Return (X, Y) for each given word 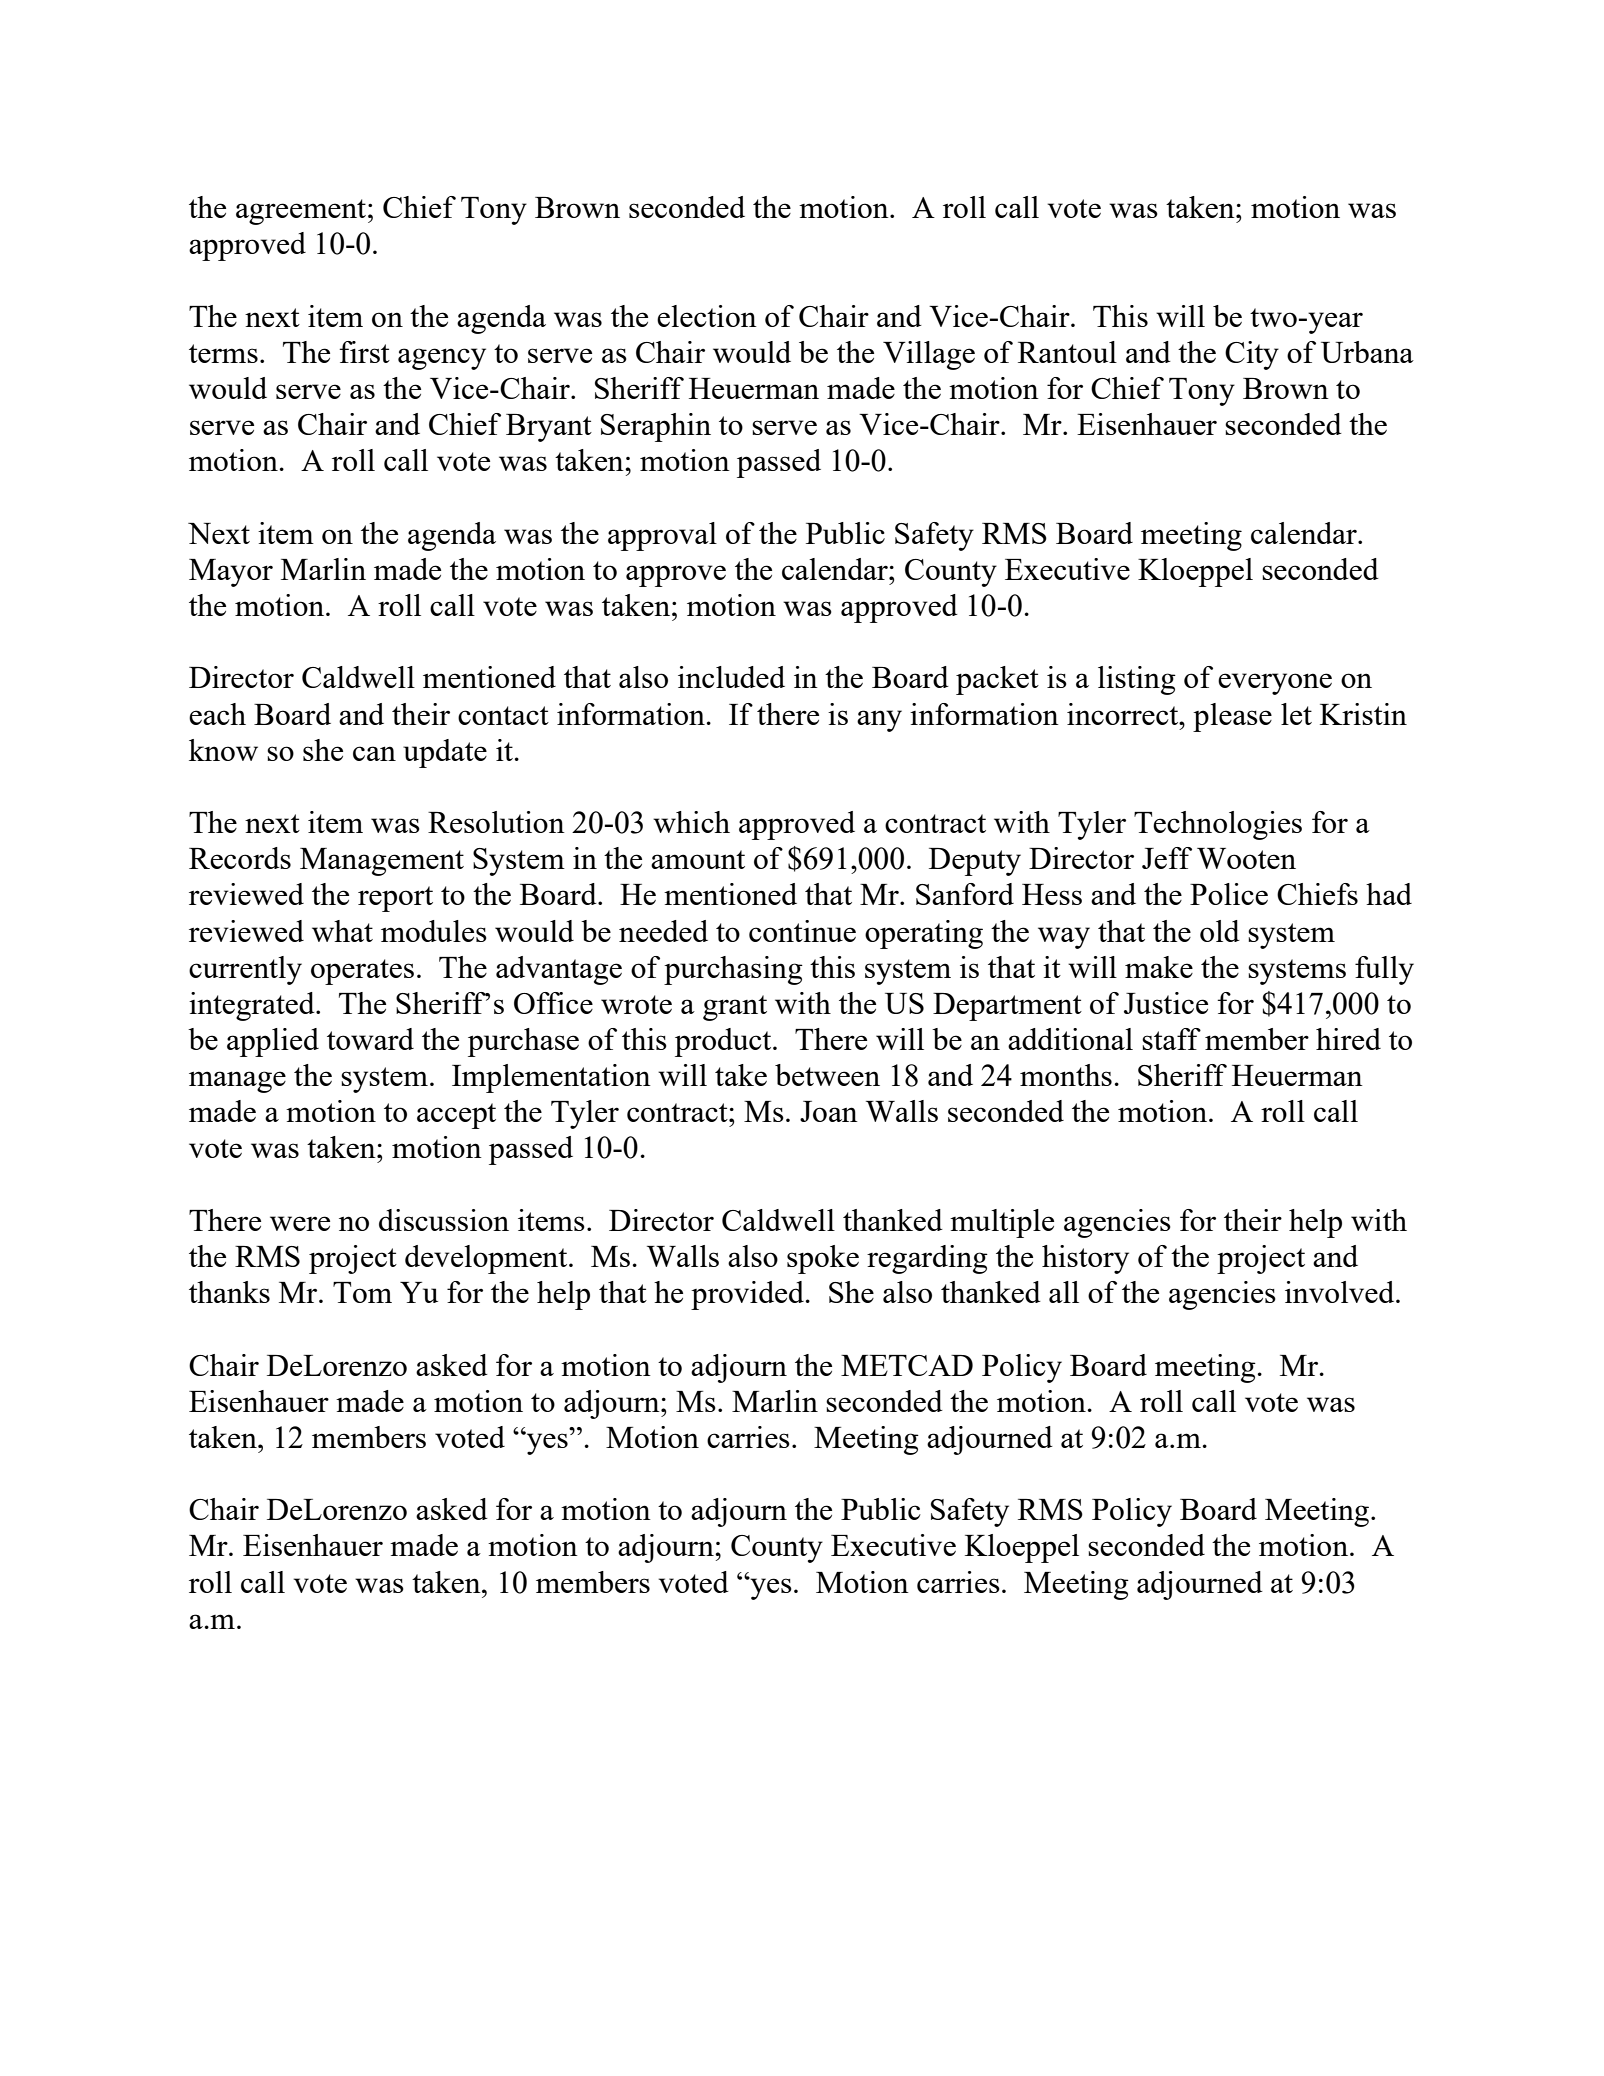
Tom (362, 1292)
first (364, 352)
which (691, 822)
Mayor (231, 573)
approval (662, 536)
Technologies (1218, 825)
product (724, 1042)
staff (1171, 1039)
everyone (1275, 684)
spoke (823, 1259)
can (374, 753)
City (1252, 355)
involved (1341, 1292)
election (707, 316)
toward (370, 1039)
